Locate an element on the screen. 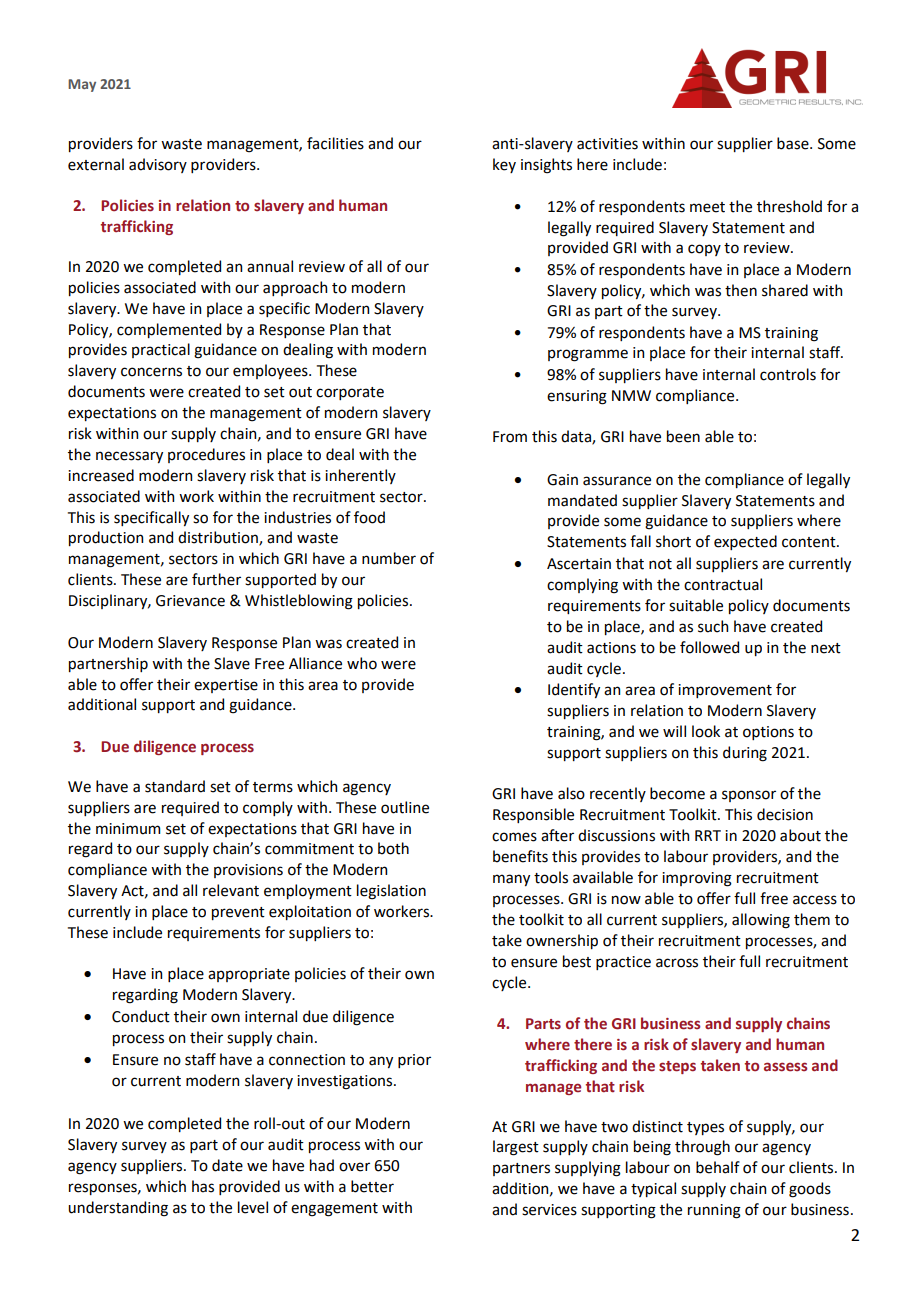 Image resolution: width=924 pixels, height=1308 pixels. concerns is located at coordinates (151, 372).
